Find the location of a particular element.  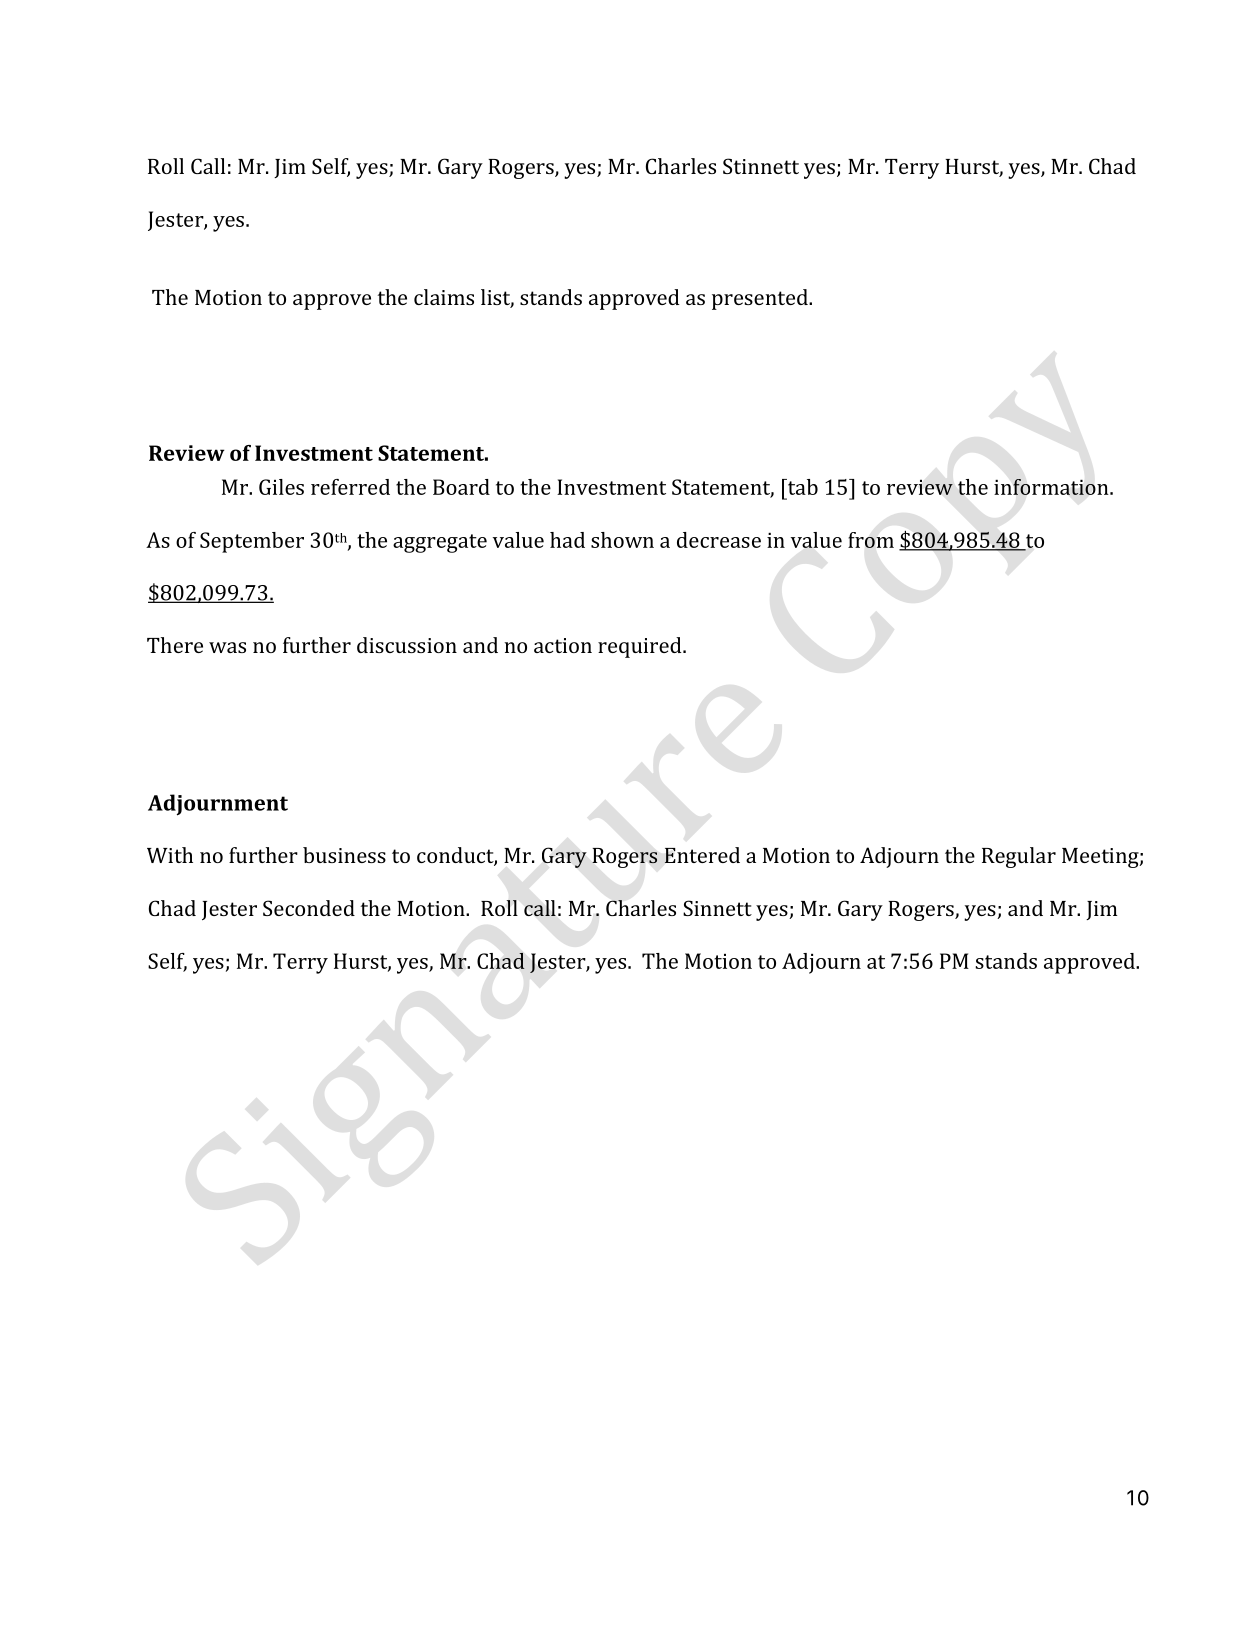

required is located at coordinates (641, 647).
